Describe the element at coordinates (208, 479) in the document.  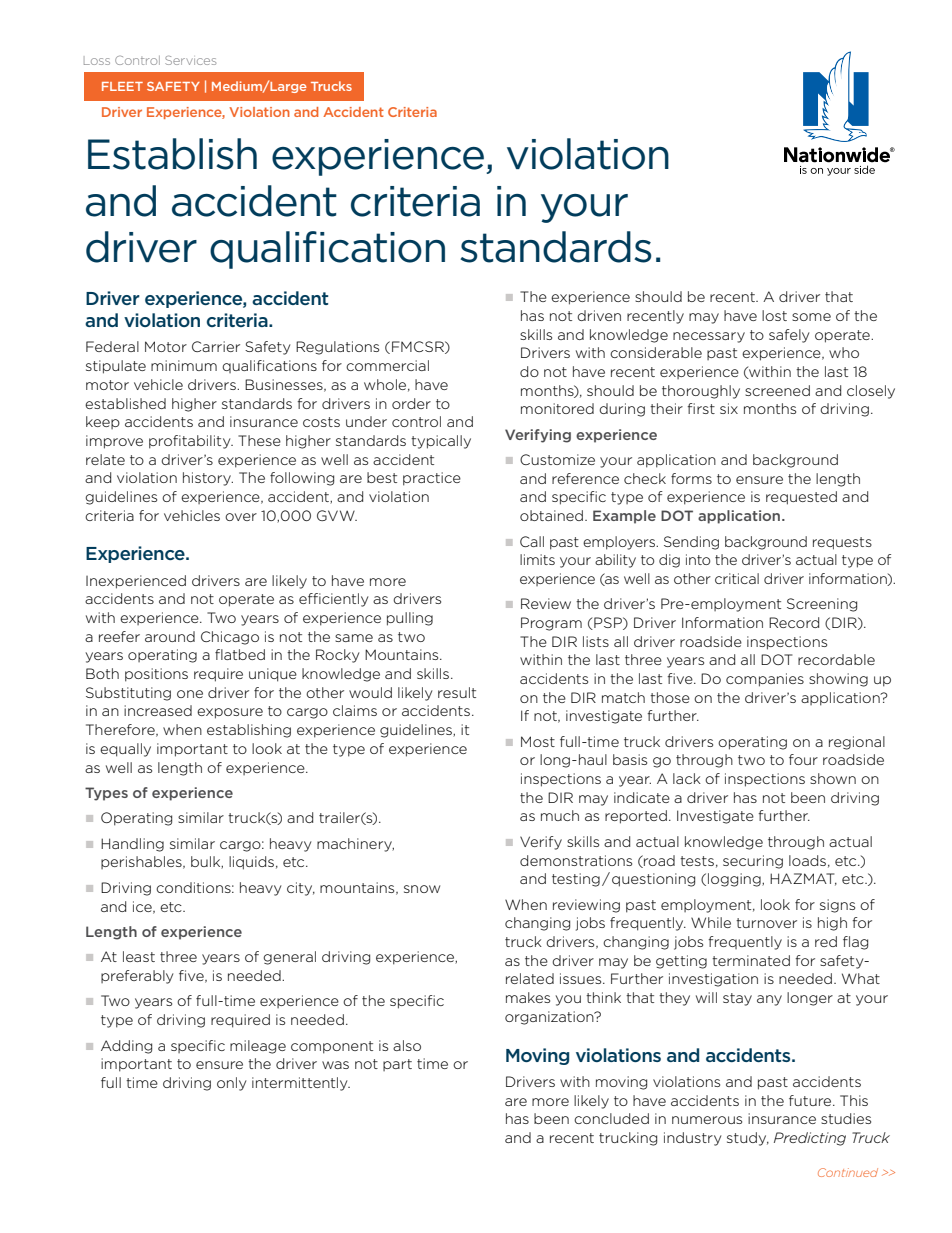
I see `history` at that location.
